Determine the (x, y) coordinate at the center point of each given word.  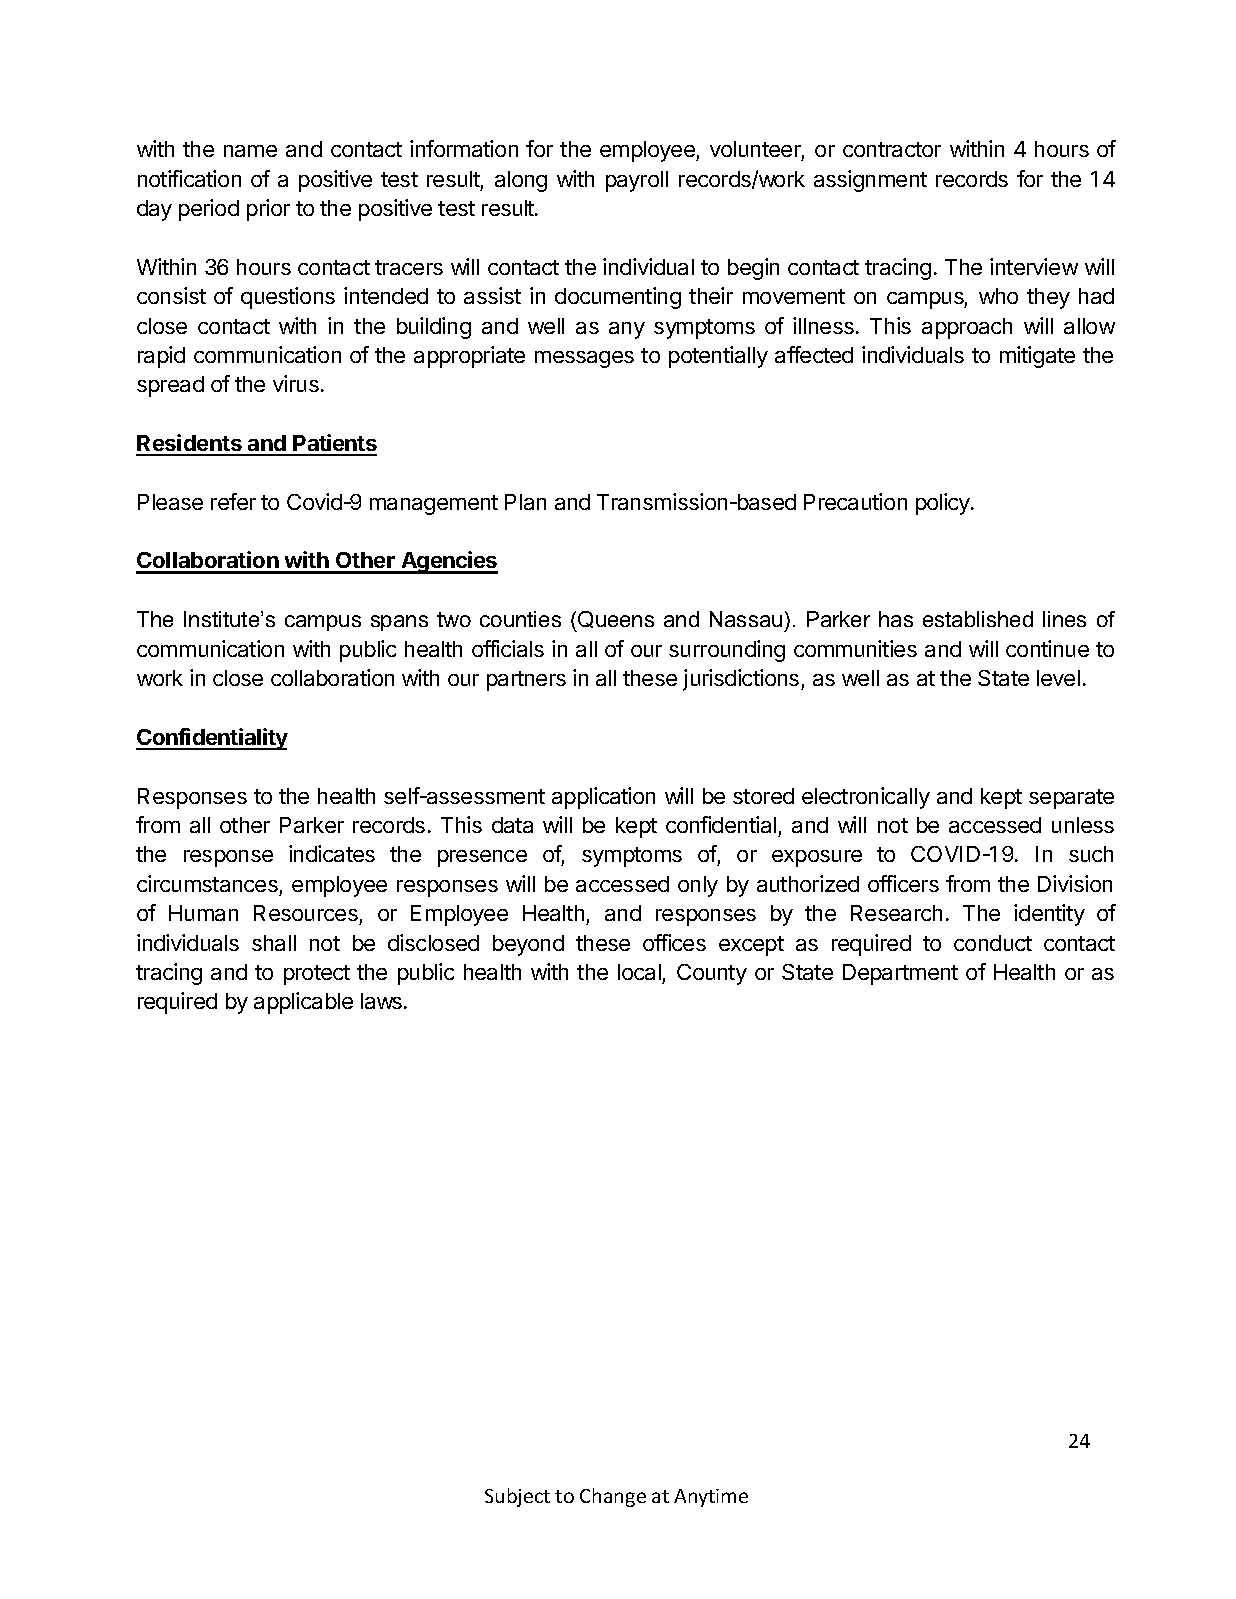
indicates (332, 853)
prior (268, 210)
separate (1071, 799)
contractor (892, 149)
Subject (517, 1497)
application (603, 798)
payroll (637, 181)
